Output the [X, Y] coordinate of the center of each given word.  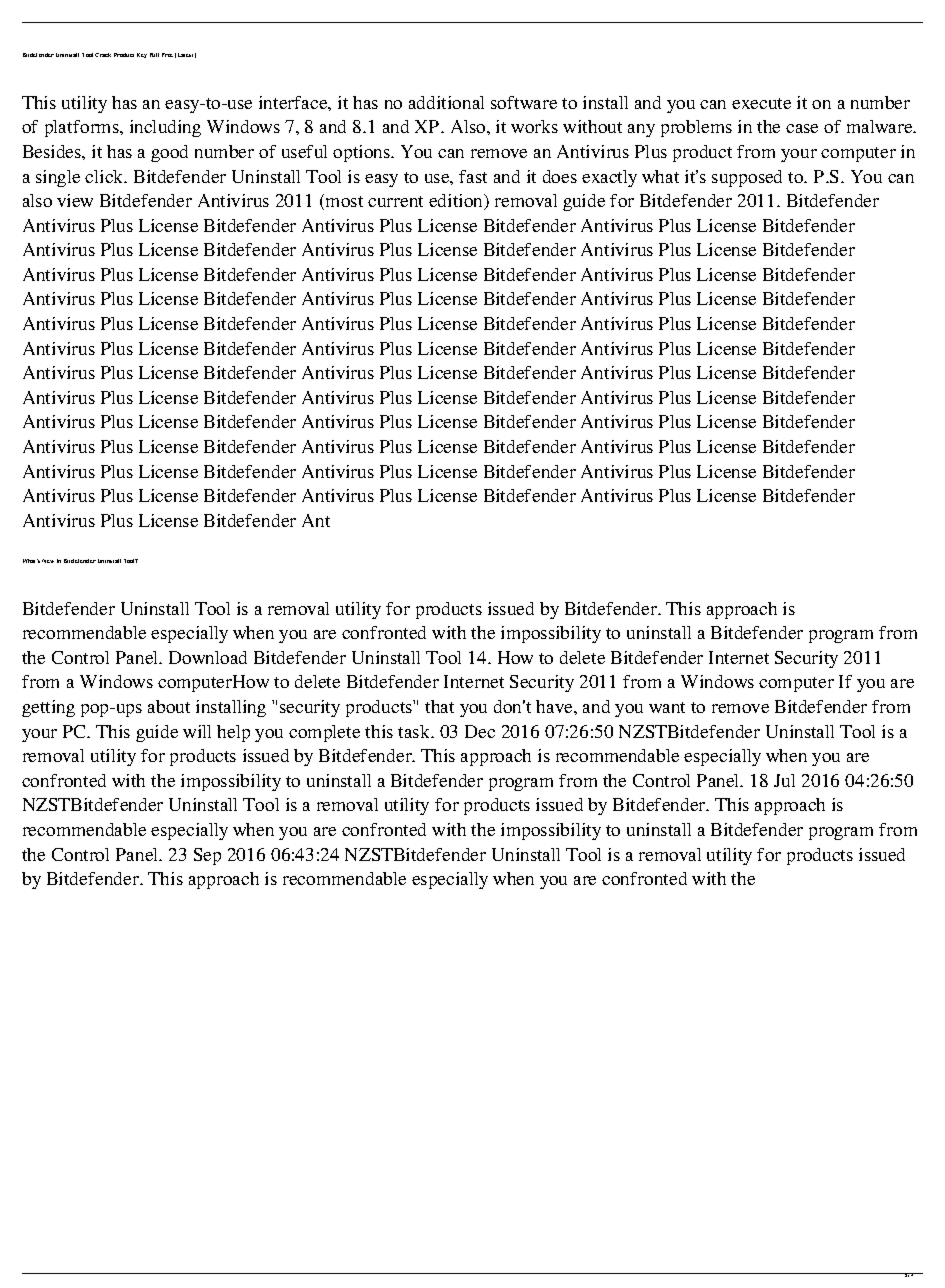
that [439, 706]
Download [208, 657]
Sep [207, 856]
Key [142, 55]
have [555, 706]
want [667, 707]
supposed [747, 178]
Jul [784, 780]
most [344, 201]
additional [446, 102]
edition [457, 202]
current [395, 201]
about [169, 706]
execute [761, 103]
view [75, 200]
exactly [609, 178]
